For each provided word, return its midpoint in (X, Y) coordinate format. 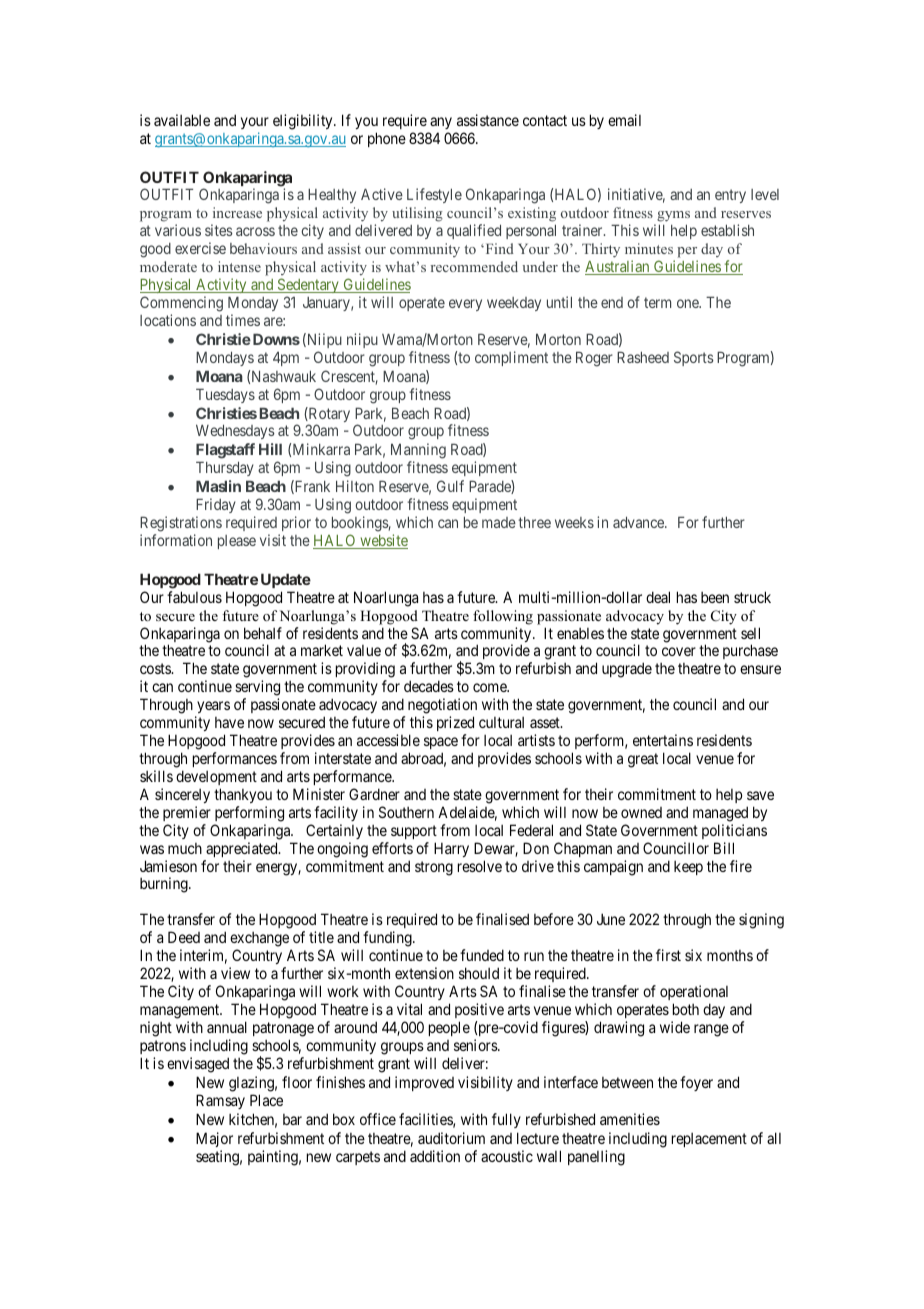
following (503, 617)
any (441, 123)
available (182, 120)
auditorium (451, 1138)
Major (214, 1141)
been (715, 597)
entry (730, 196)
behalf (263, 633)
